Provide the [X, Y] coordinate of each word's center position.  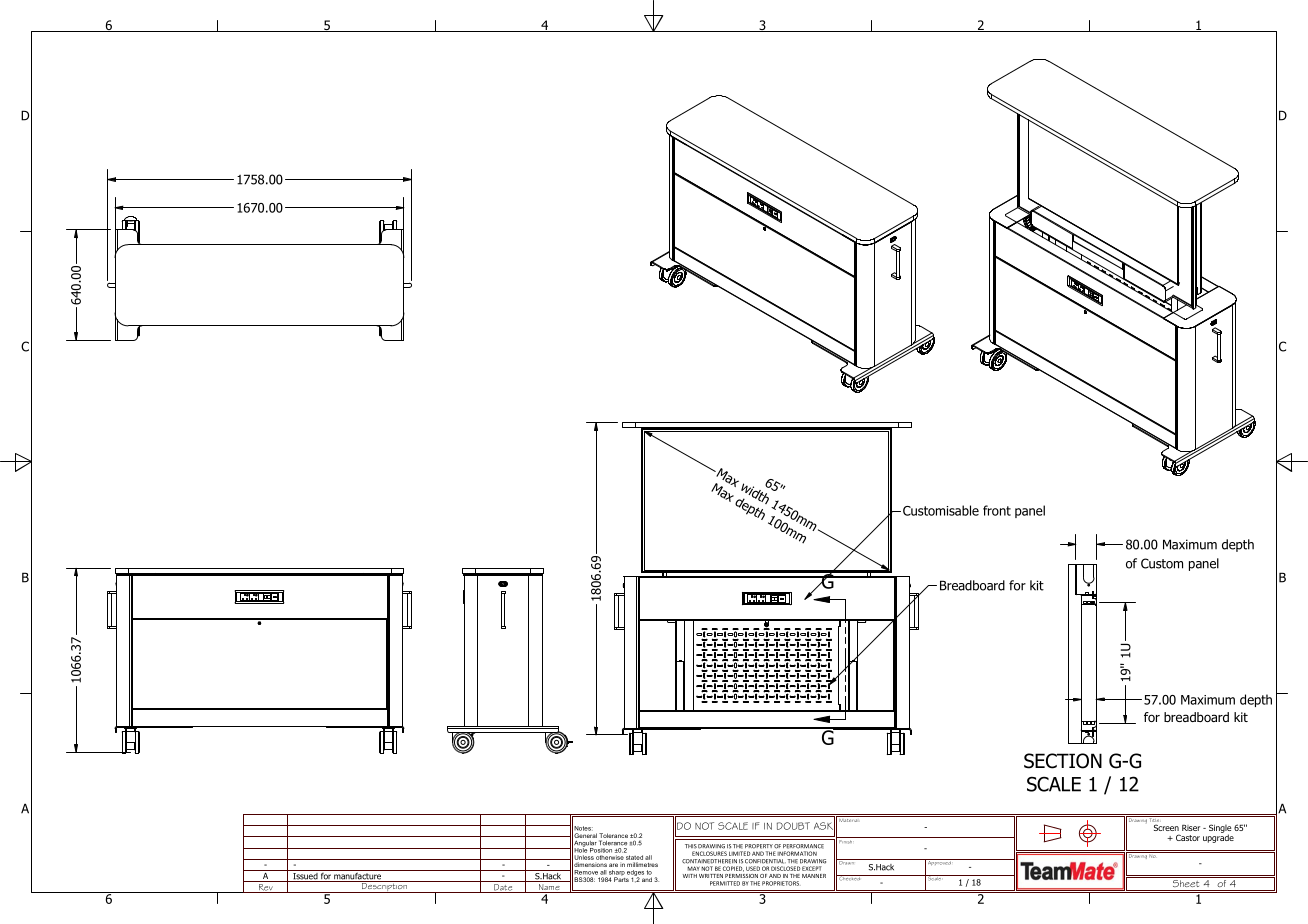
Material [849, 819]
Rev [265, 888]
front [997, 510]
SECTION [1063, 761]
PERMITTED [725, 883]
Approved [939, 862]
